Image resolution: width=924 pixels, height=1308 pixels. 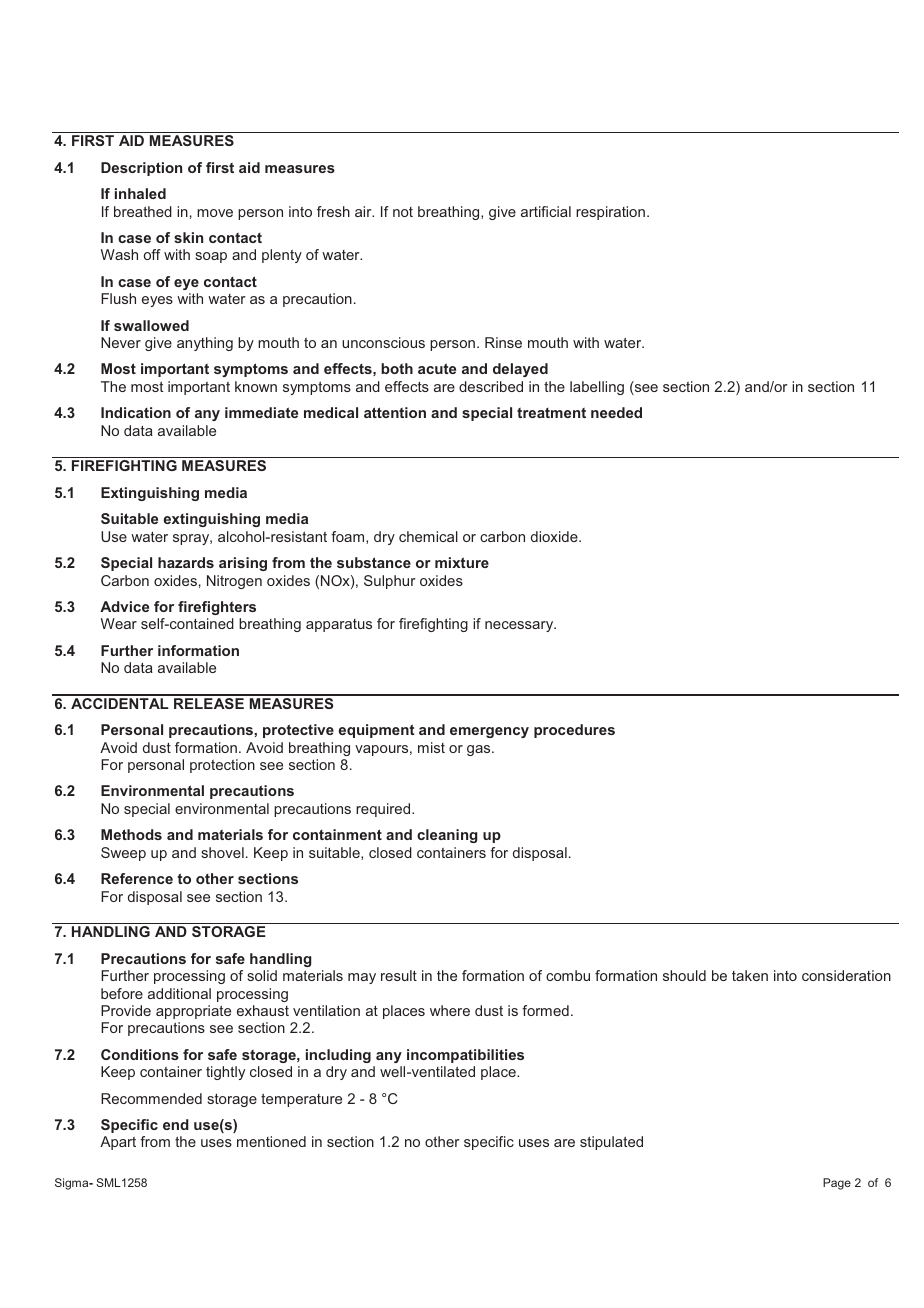 What do you see at coordinates (616, 412) in the document?
I see `needed` at bounding box center [616, 412].
